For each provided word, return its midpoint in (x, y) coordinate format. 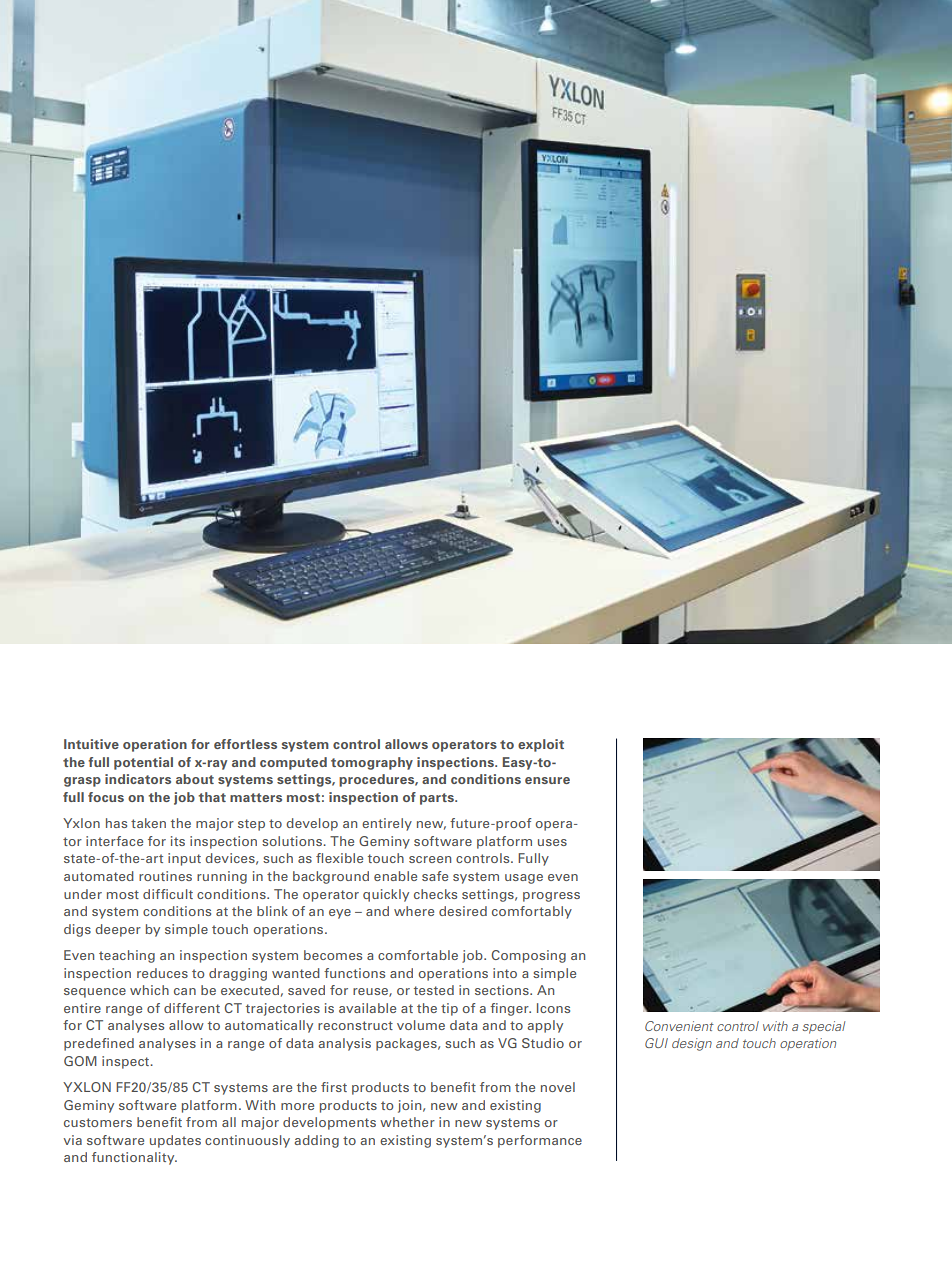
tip (449, 1009)
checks (435, 894)
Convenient (679, 1026)
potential (143, 763)
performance (540, 1141)
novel (558, 1087)
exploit (541, 745)
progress (551, 897)
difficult (168, 894)
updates (175, 1141)
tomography (372, 763)
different (192, 1008)
